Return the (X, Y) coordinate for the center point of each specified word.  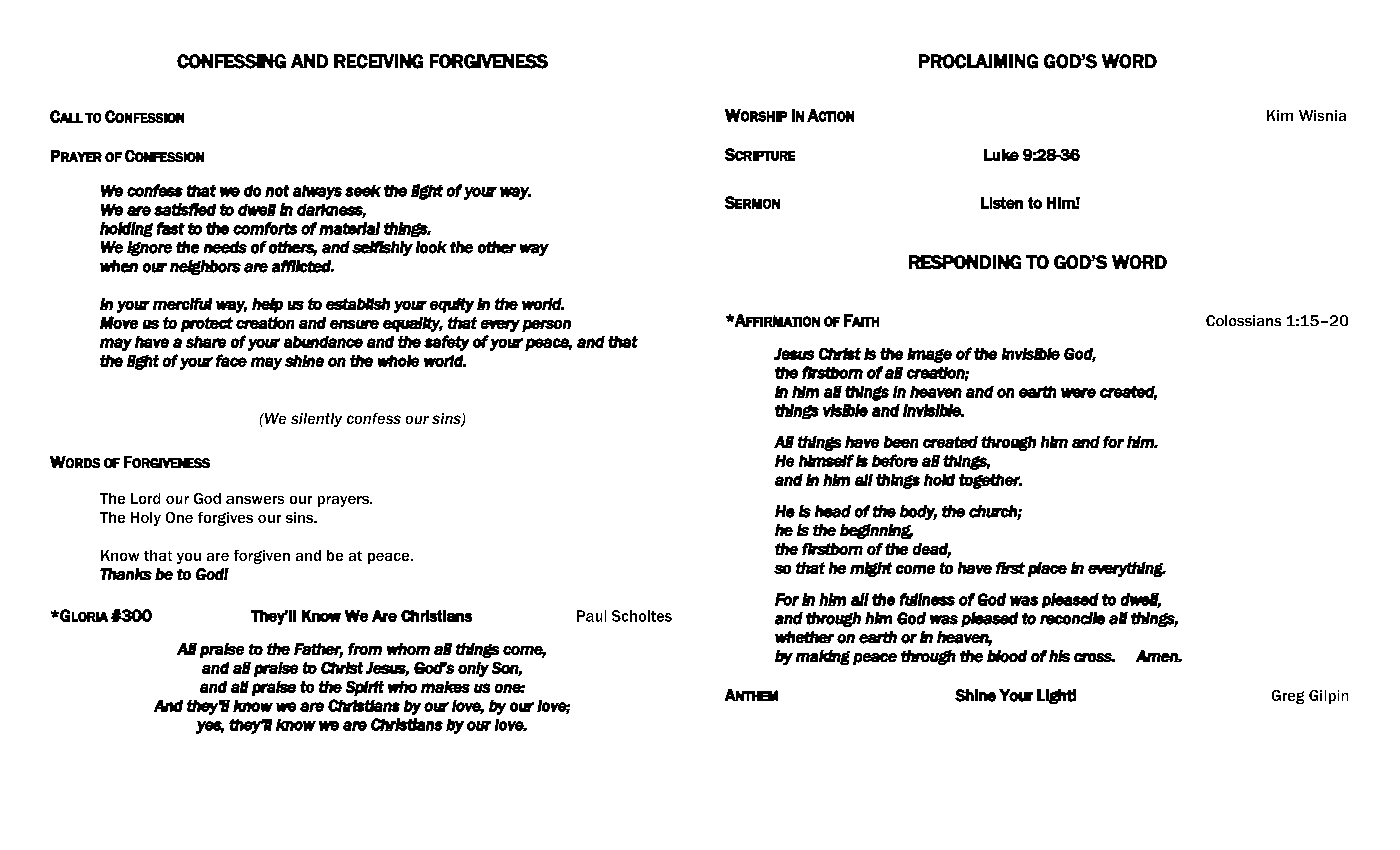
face (231, 360)
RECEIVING (378, 61)
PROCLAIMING (978, 61)
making (823, 657)
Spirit (365, 688)
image (929, 355)
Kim (1280, 115)
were (1078, 393)
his (1059, 656)
